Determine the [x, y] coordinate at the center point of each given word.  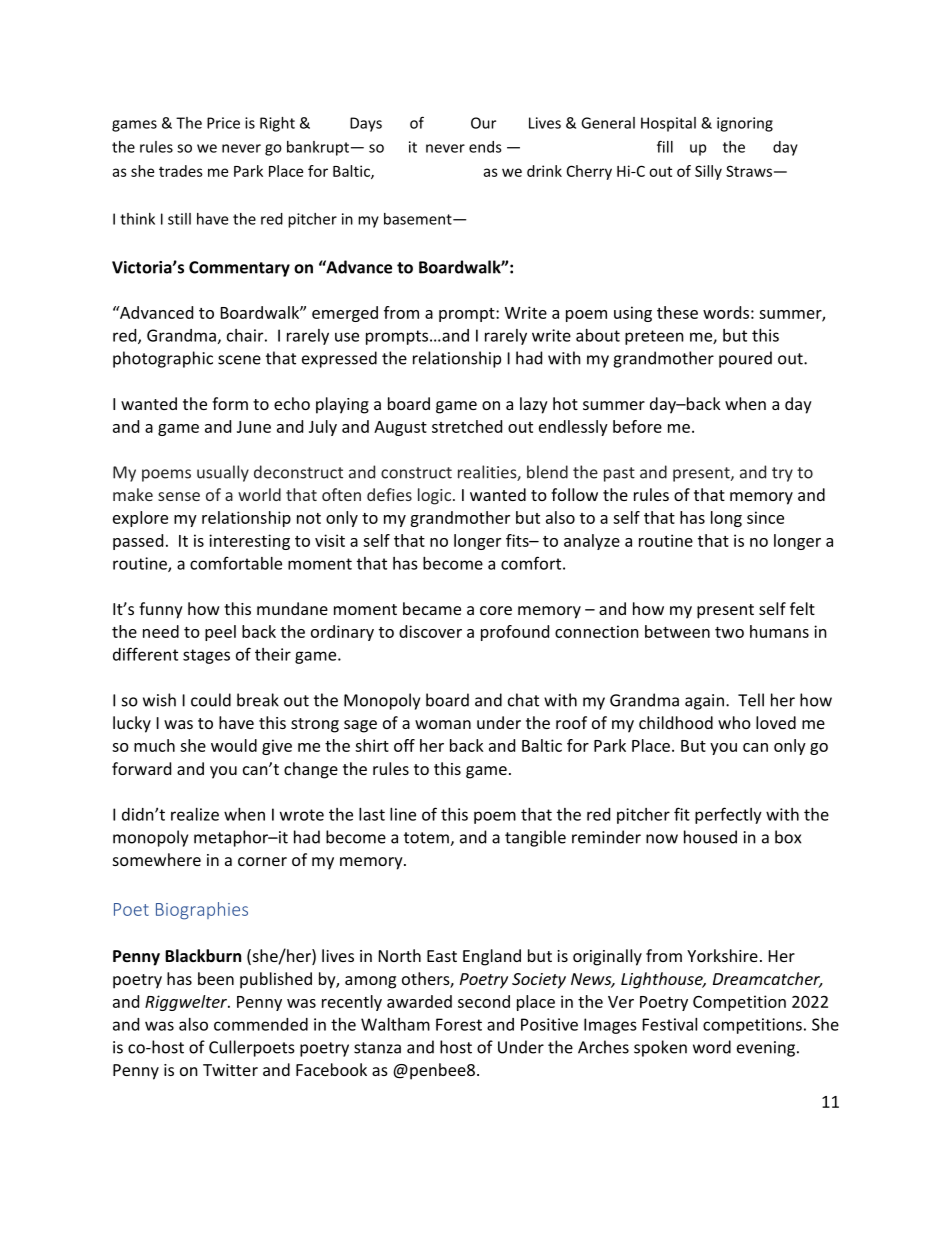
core [496, 610]
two [729, 632]
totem [427, 839]
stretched [467, 426]
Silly [708, 172]
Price [223, 123]
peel [220, 633]
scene [239, 360]
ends [485, 147]
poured [745, 359]
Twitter [230, 1070]
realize [195, 814]
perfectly [728, 815]
